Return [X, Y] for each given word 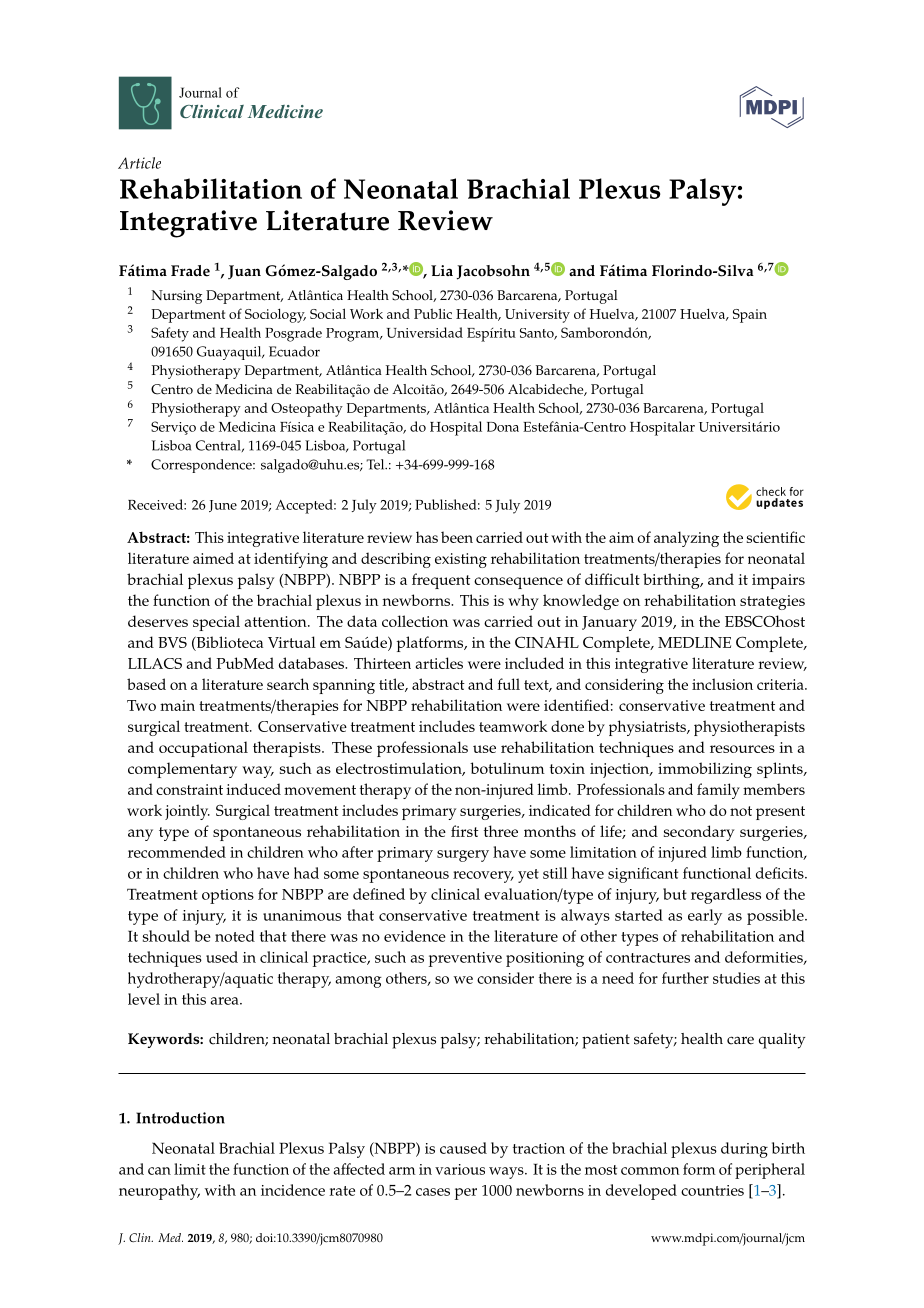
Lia [442, 270]
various [460, 1169]
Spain [750, 316]
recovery [483, 877]
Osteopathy [307, 409]
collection [415, 621]
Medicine [285, 111]
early [705, 917]
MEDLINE [694, 642]
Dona [503, 427]
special [216, 623]
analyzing [686, 539]
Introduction [180, 1118]
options [228, 896]
